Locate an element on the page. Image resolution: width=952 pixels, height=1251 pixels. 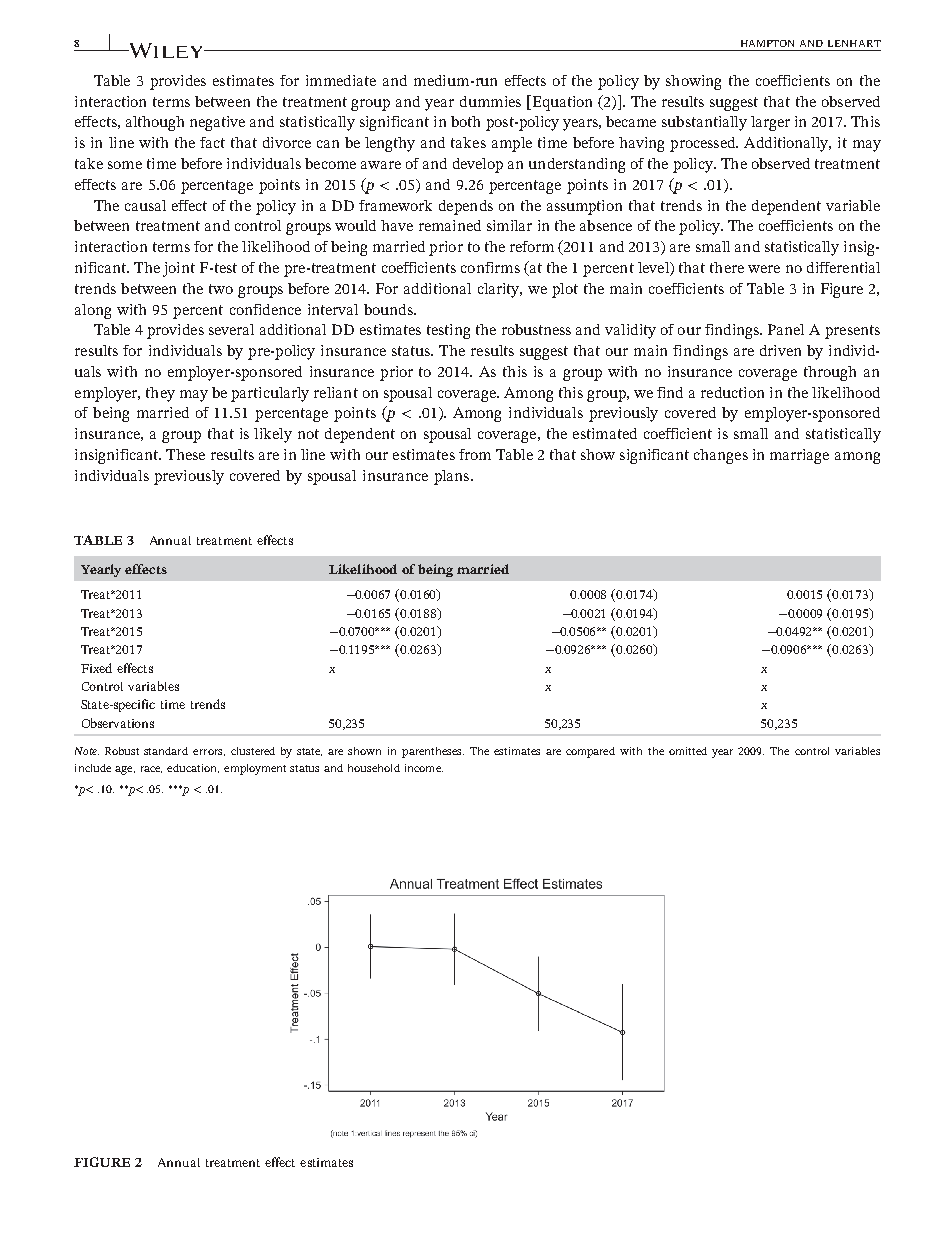
dummies is located at coordinates (490, 101).
